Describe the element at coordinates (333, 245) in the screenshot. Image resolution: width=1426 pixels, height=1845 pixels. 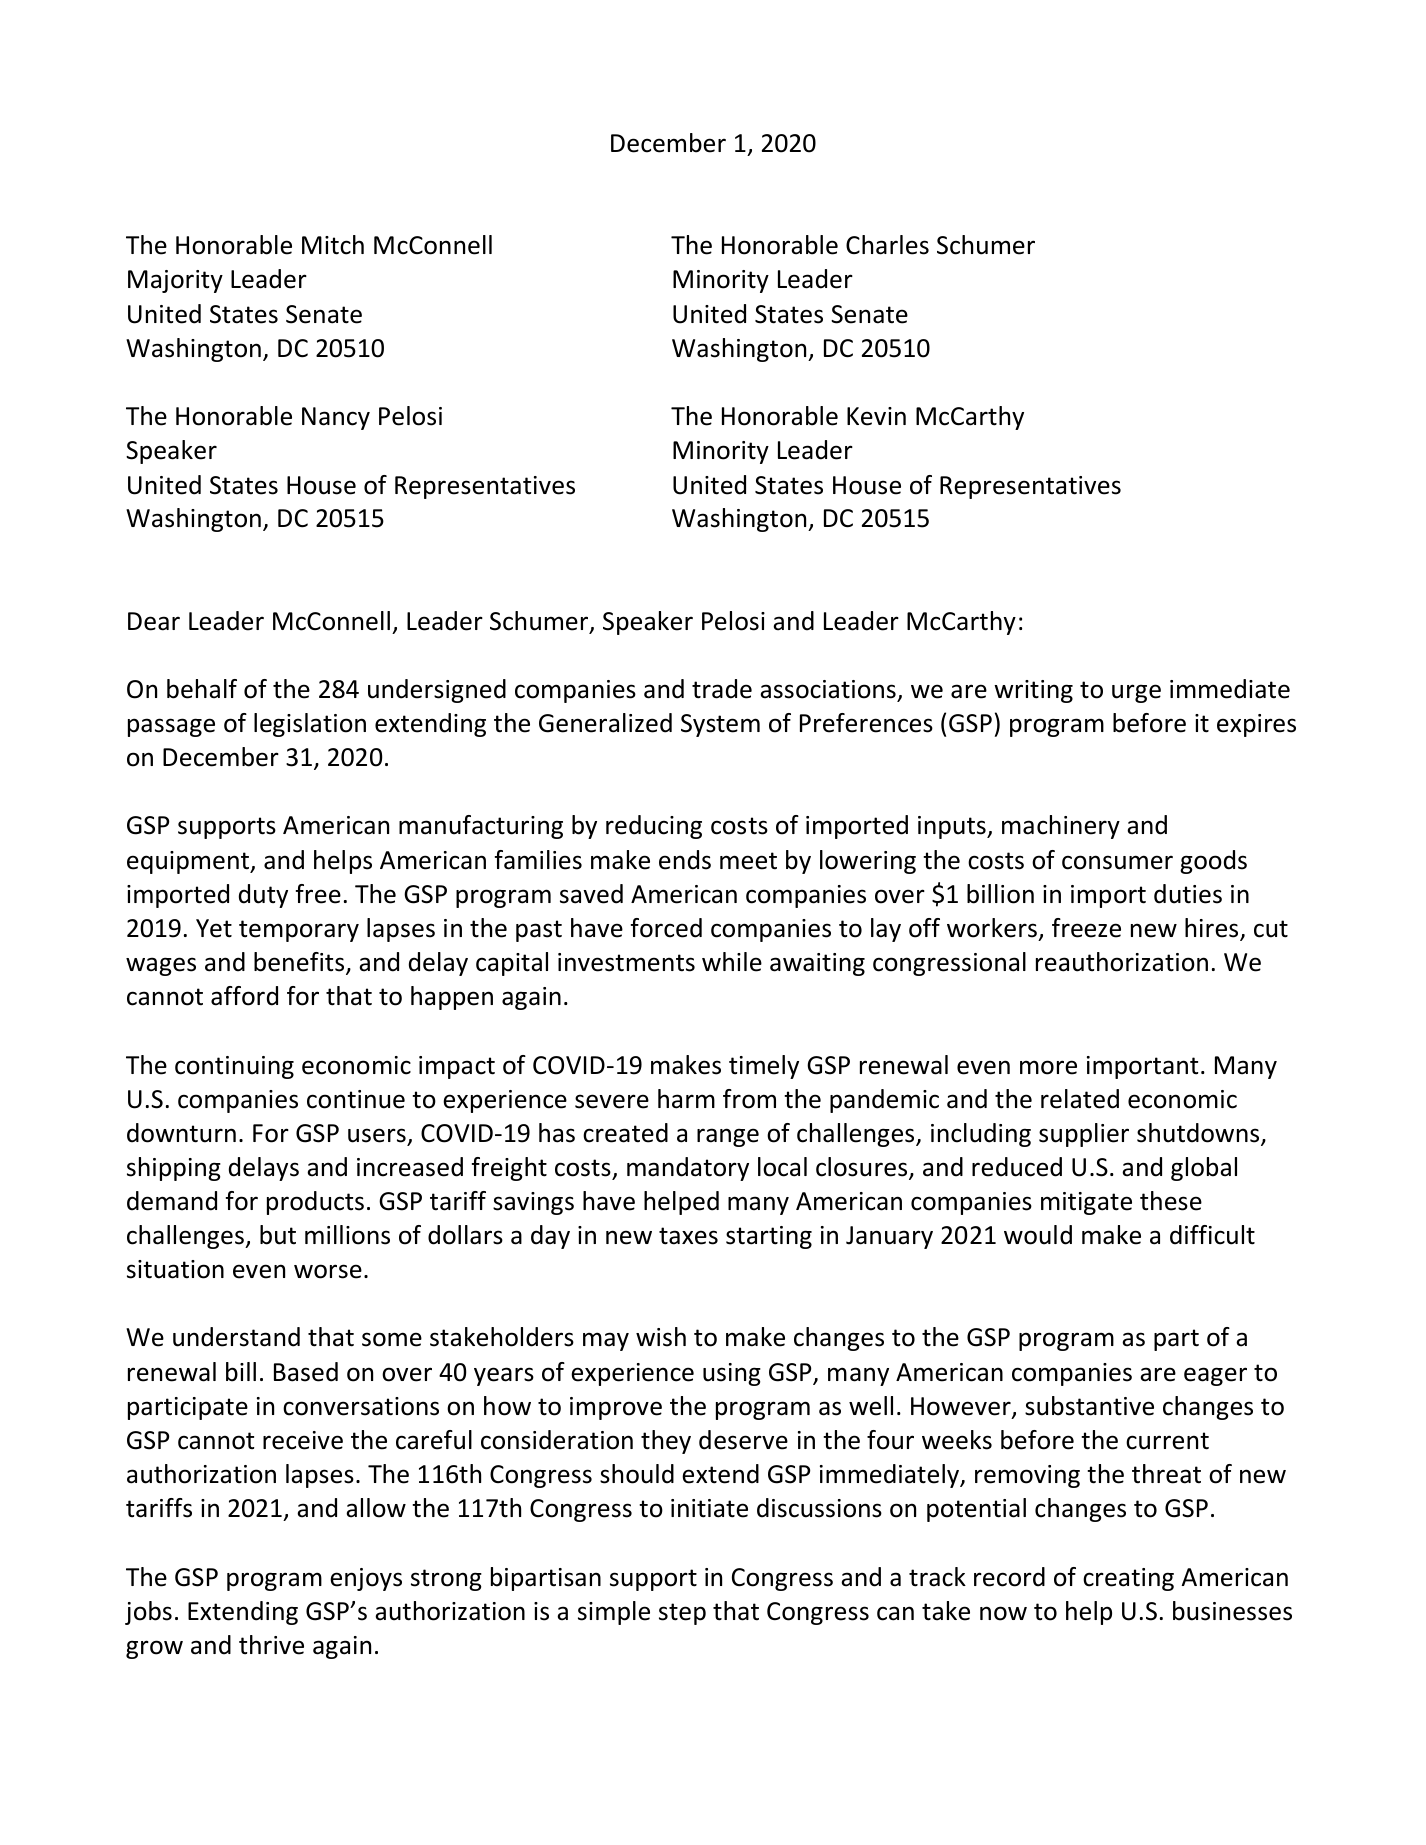
I see `Mitch` at that location.
